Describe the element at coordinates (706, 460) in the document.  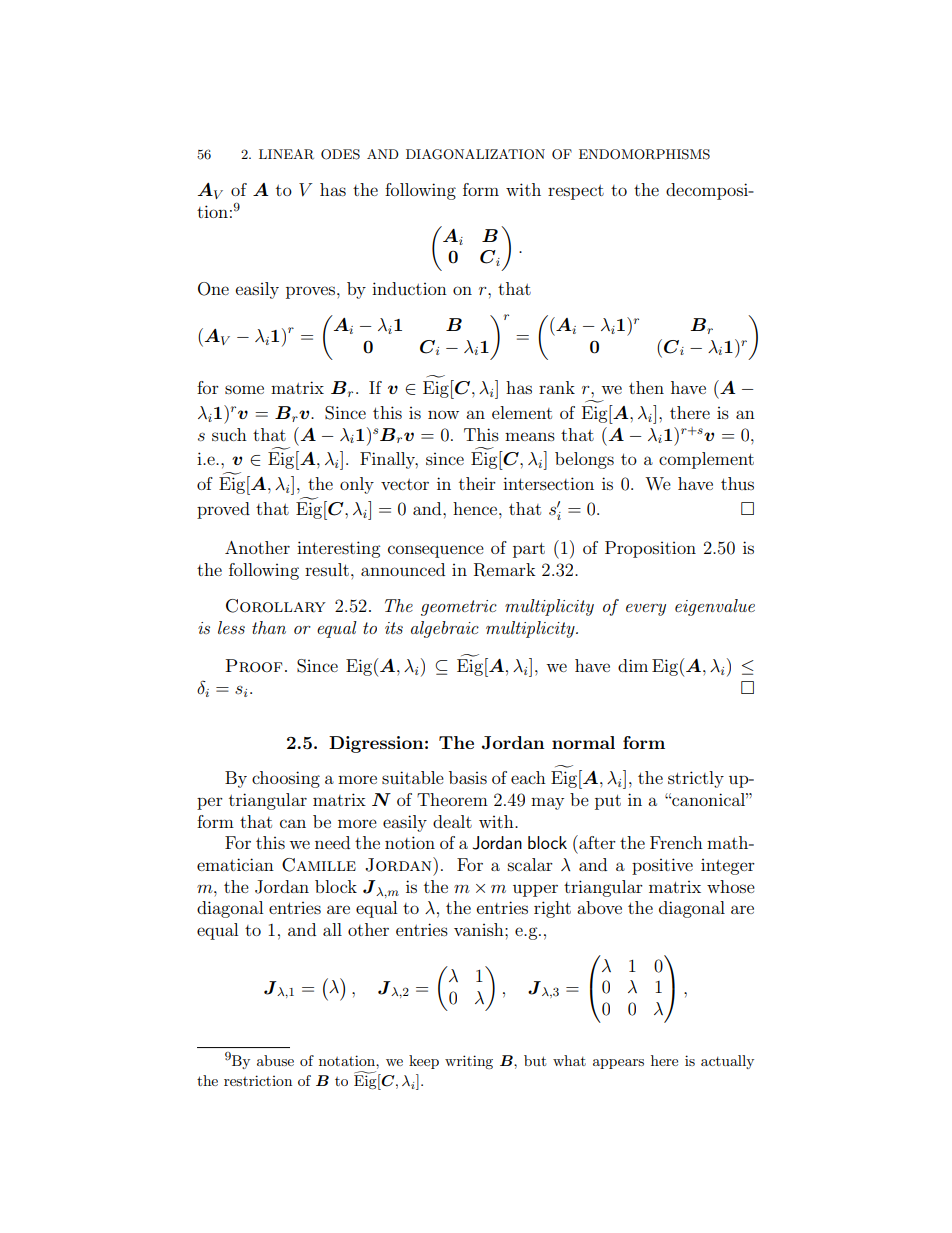
I see `complement` at that location.
